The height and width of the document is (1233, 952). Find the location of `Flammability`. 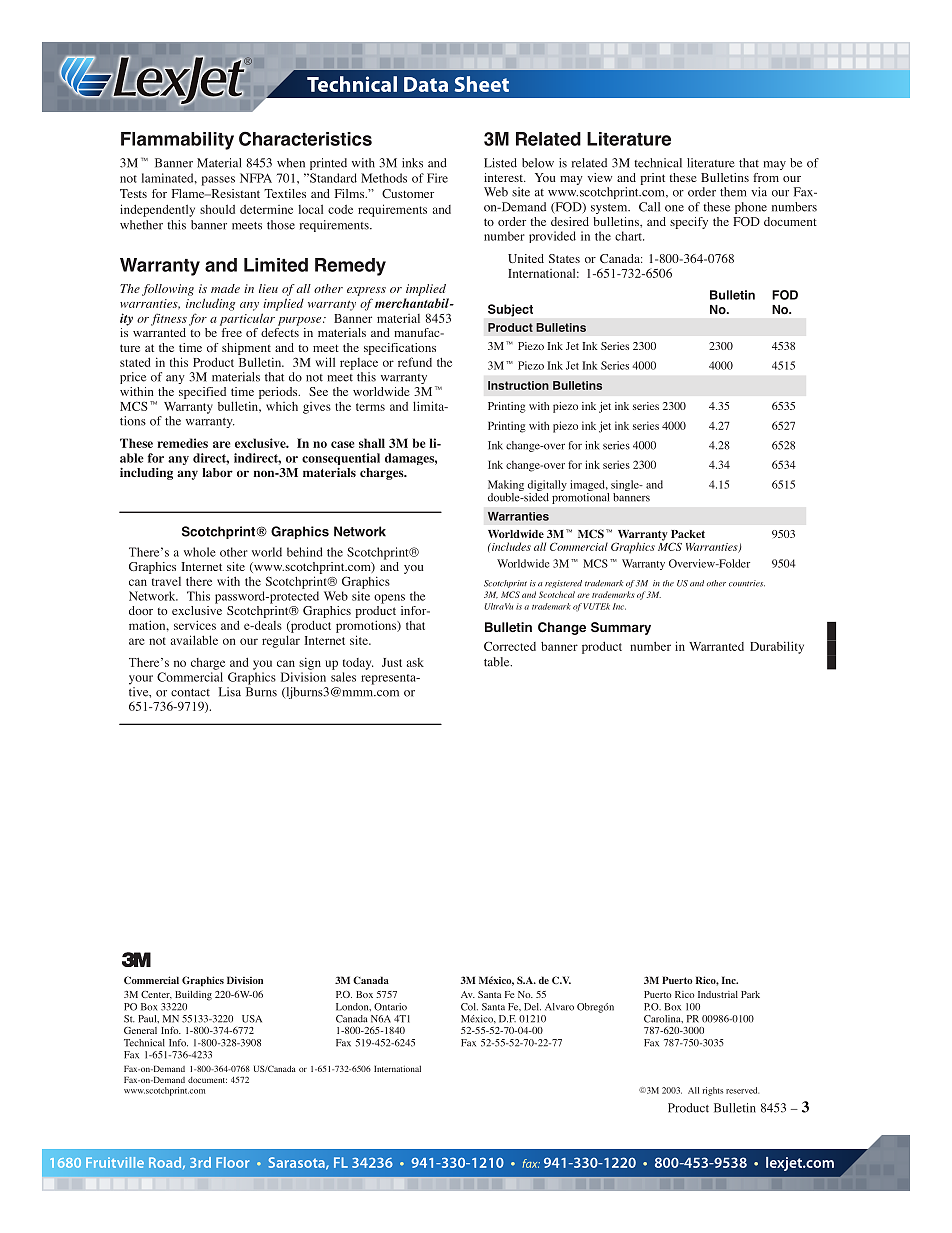

Flammability is located at coordinates (177, 141).
